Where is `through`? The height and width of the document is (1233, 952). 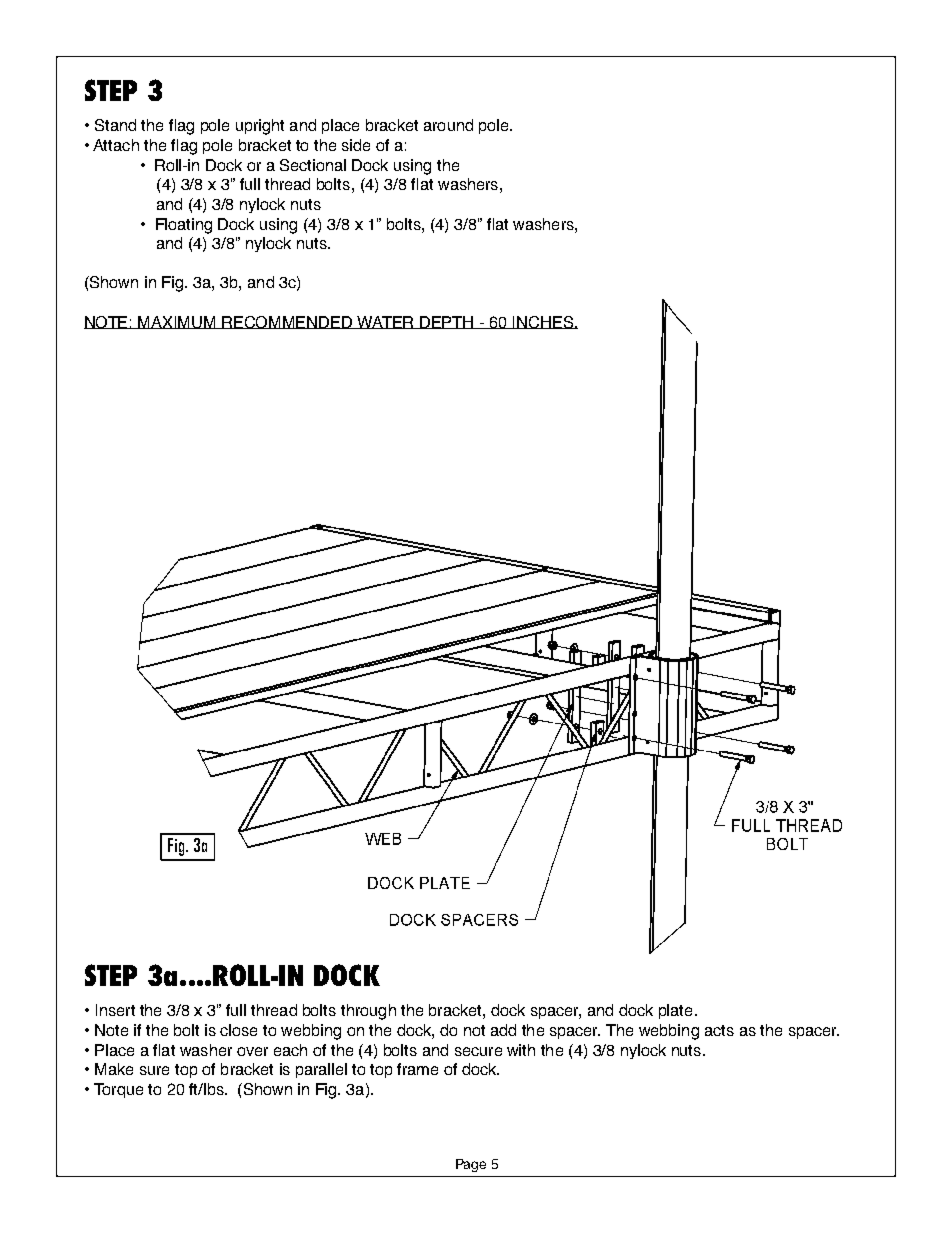 through is located at coordinates (368, 1012).
